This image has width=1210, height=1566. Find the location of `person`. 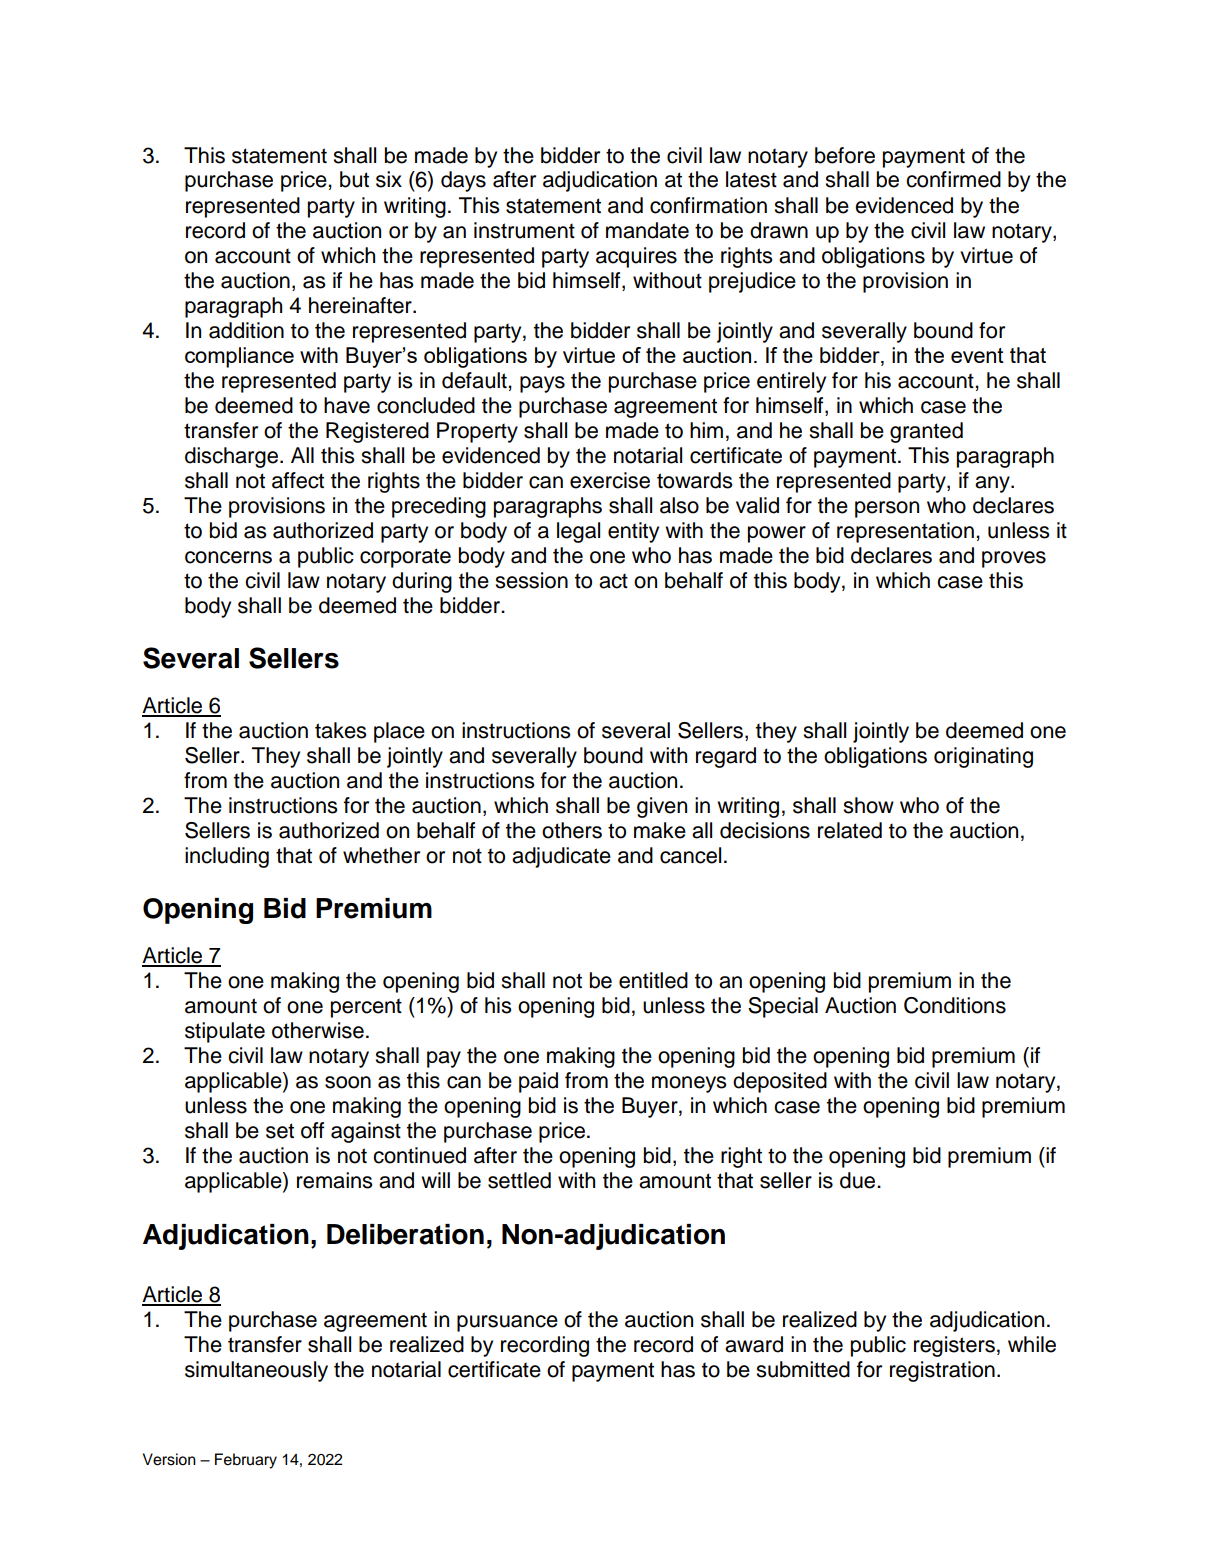

person is located at coordinates (887, 509).
